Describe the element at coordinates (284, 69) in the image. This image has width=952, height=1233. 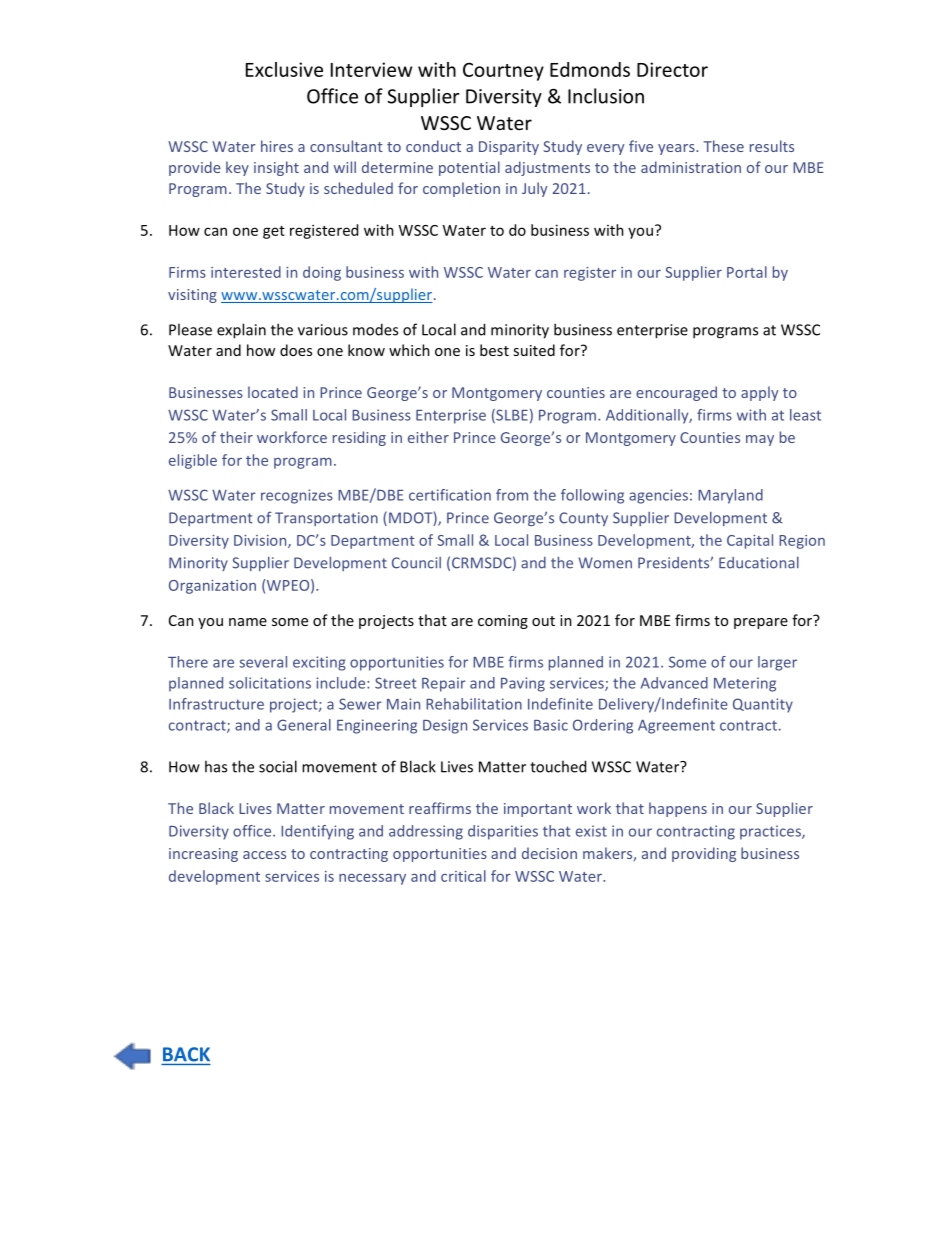
I see `Exclusive` at that location.
